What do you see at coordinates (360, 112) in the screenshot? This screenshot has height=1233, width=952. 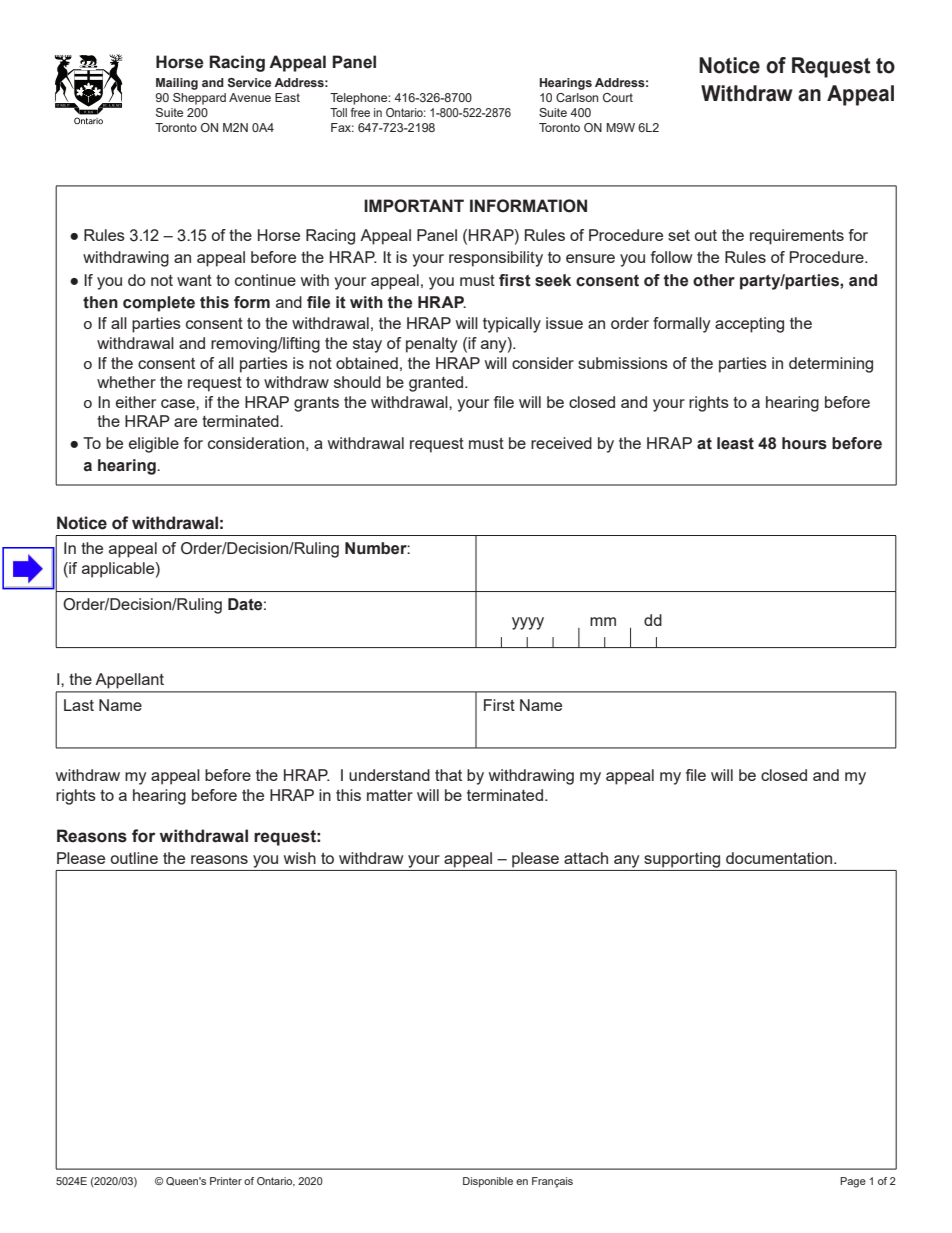 I see `free` at bounding box center [360, 112].
